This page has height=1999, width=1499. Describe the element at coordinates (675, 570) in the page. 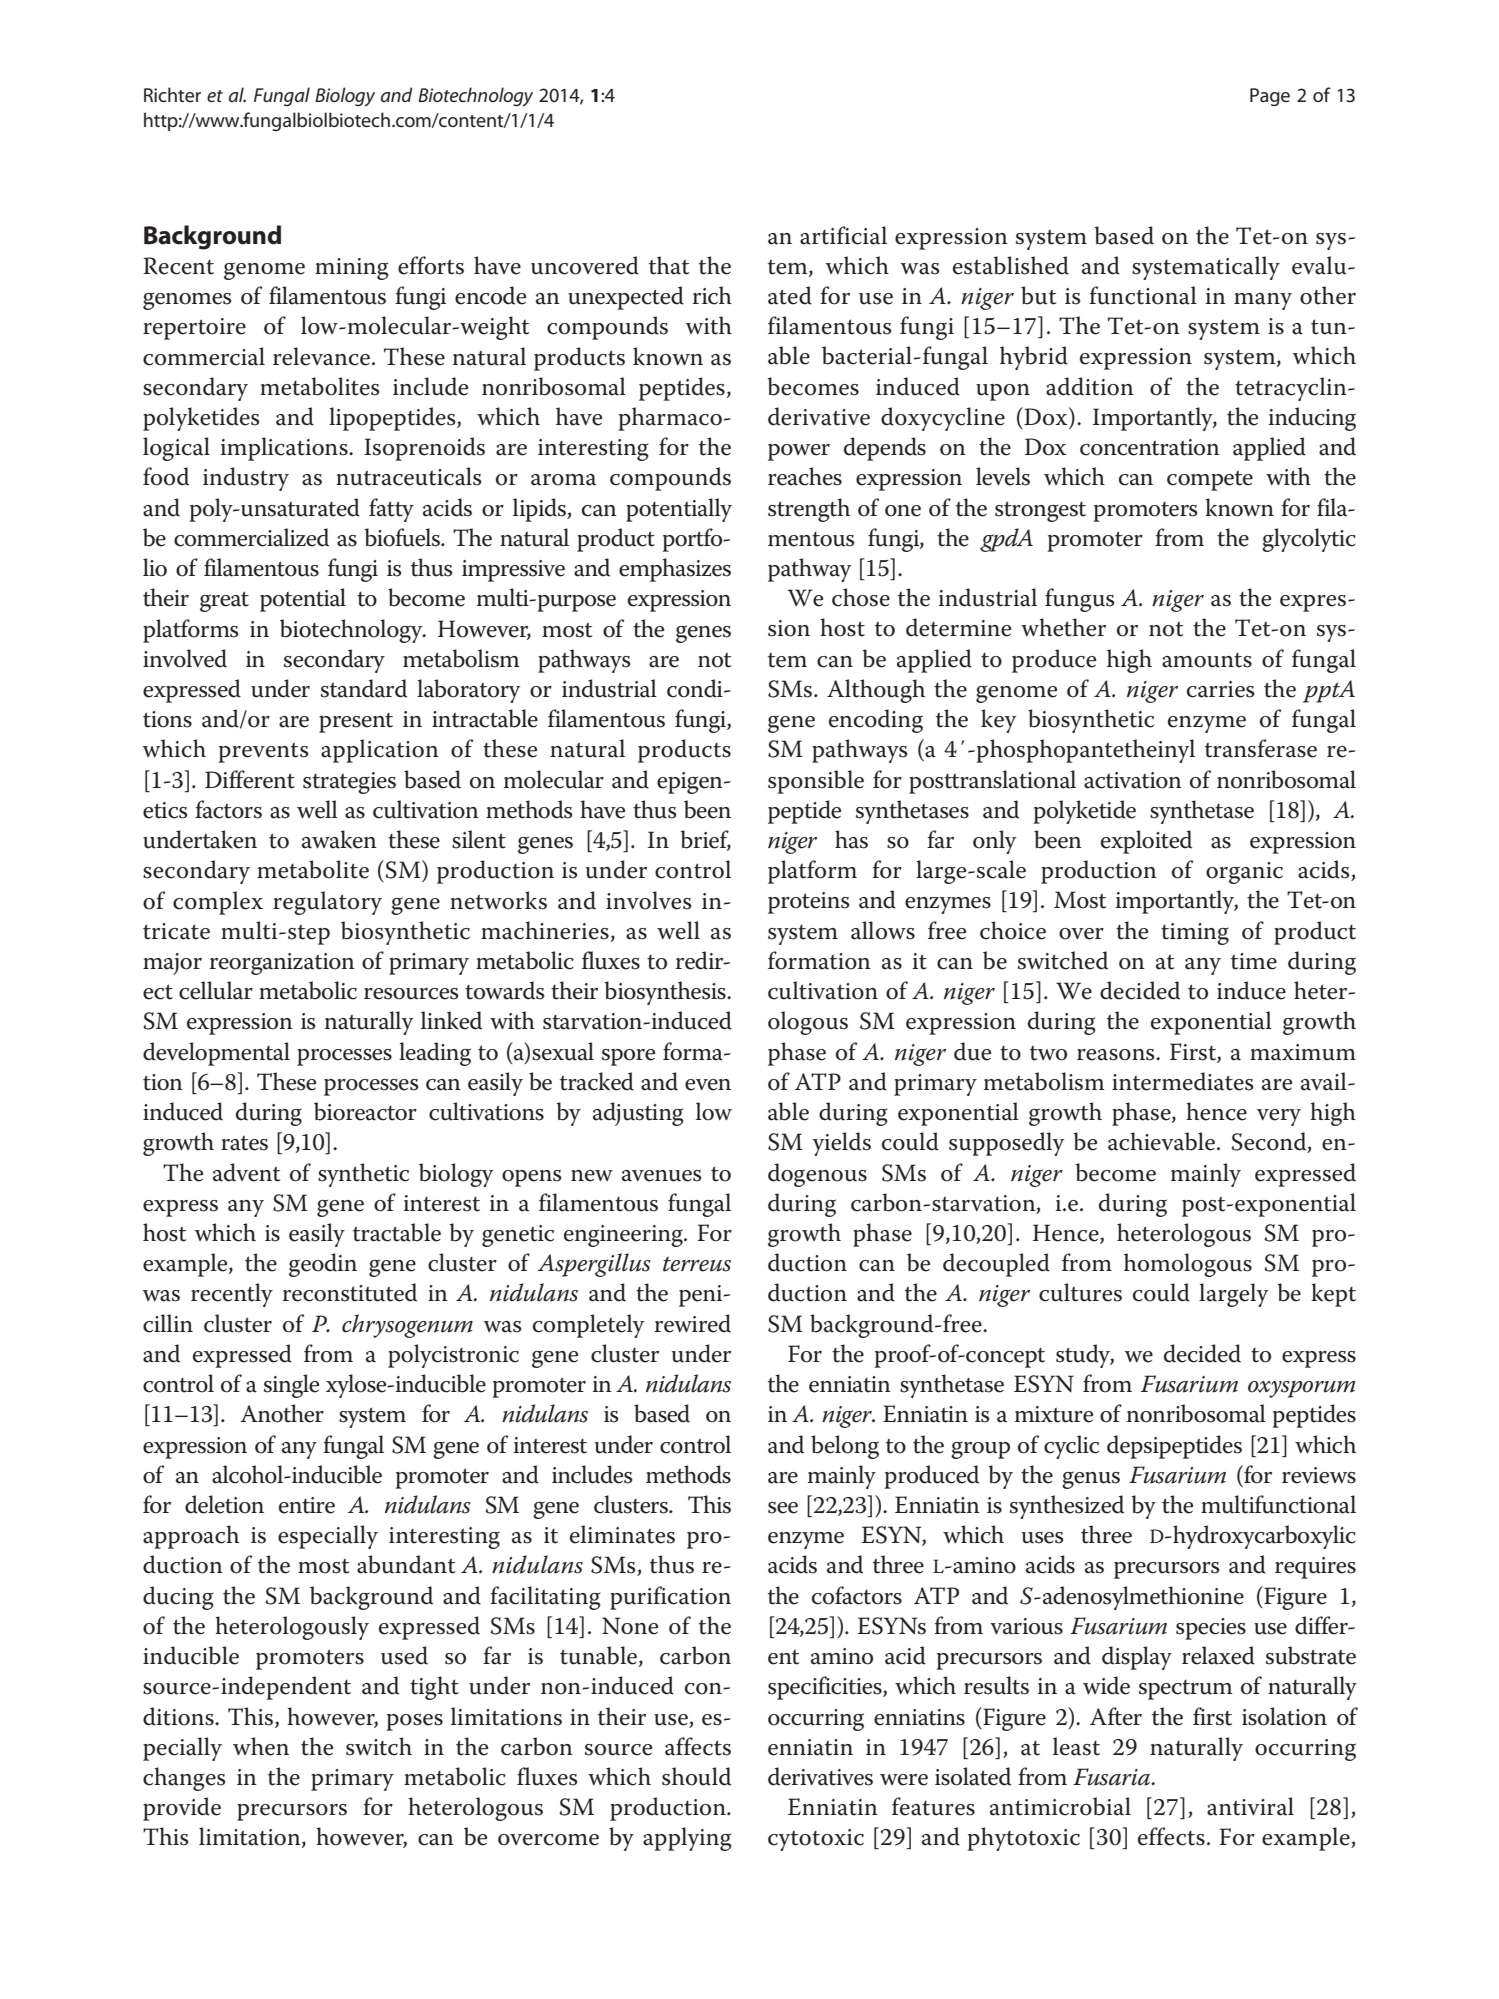

I see `emphasizes` at that location.
